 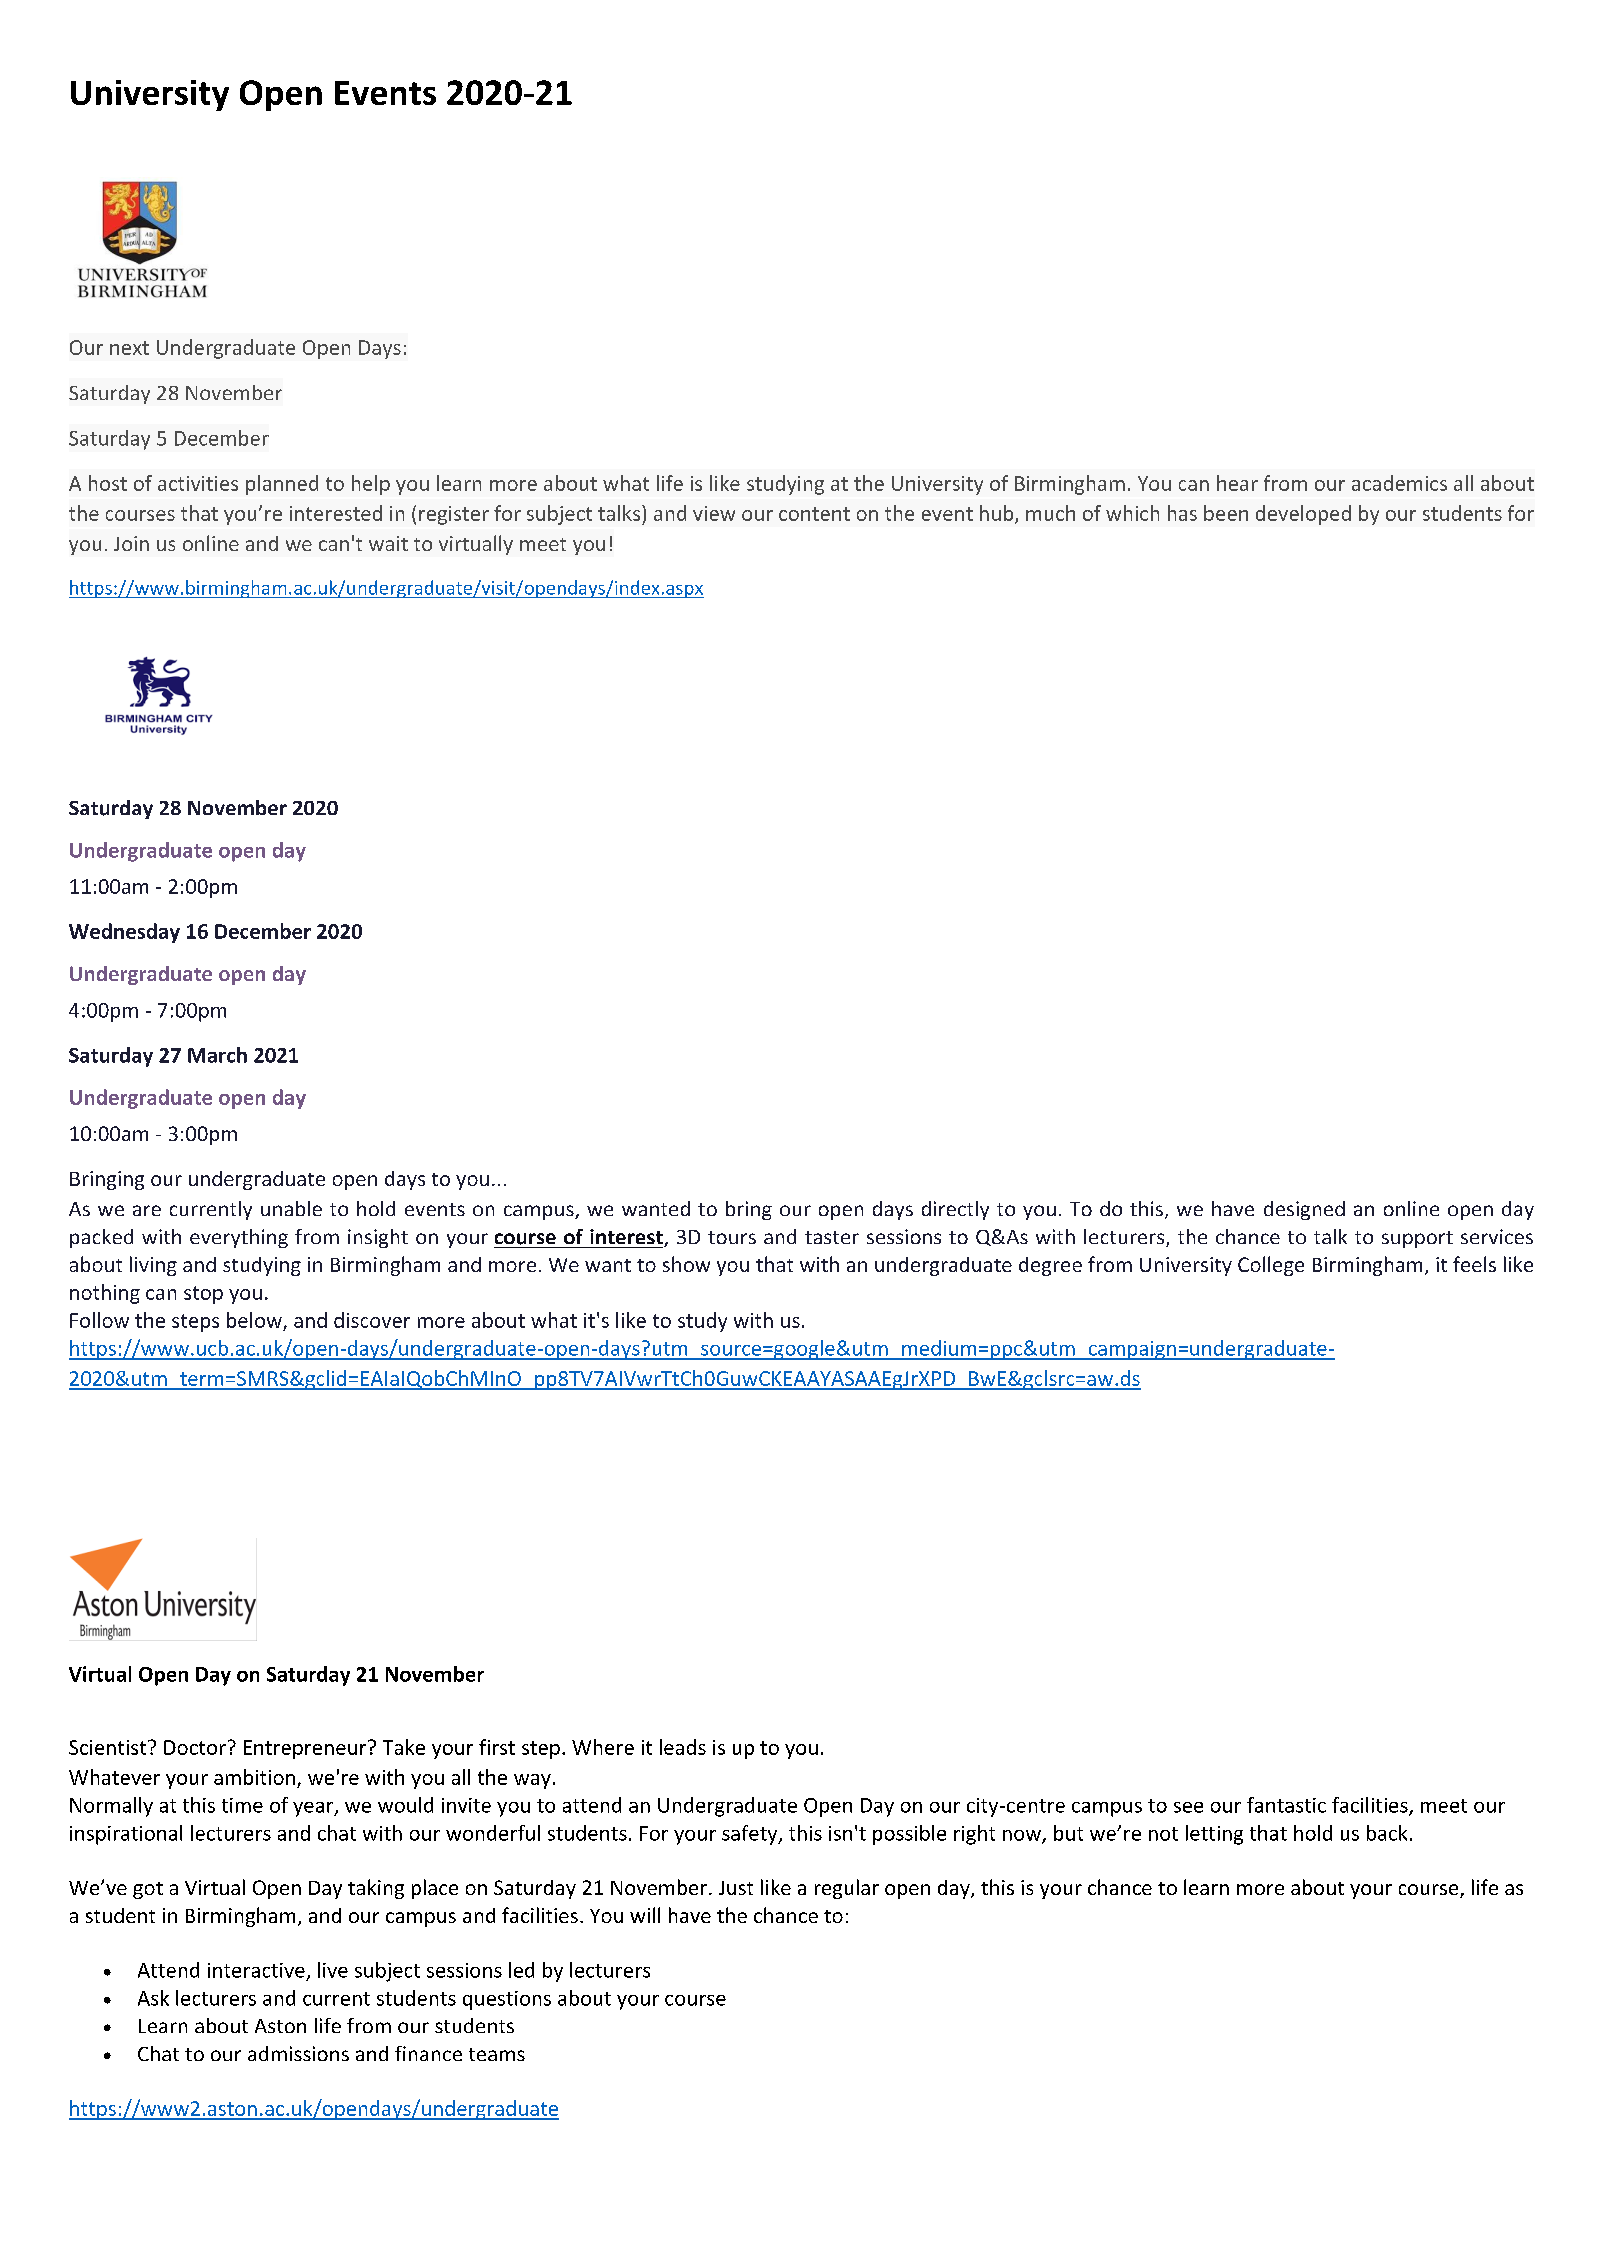 What do you see at coordinates (282, 485) in the page?
I see `planned` at bounding box center [282, 485].
